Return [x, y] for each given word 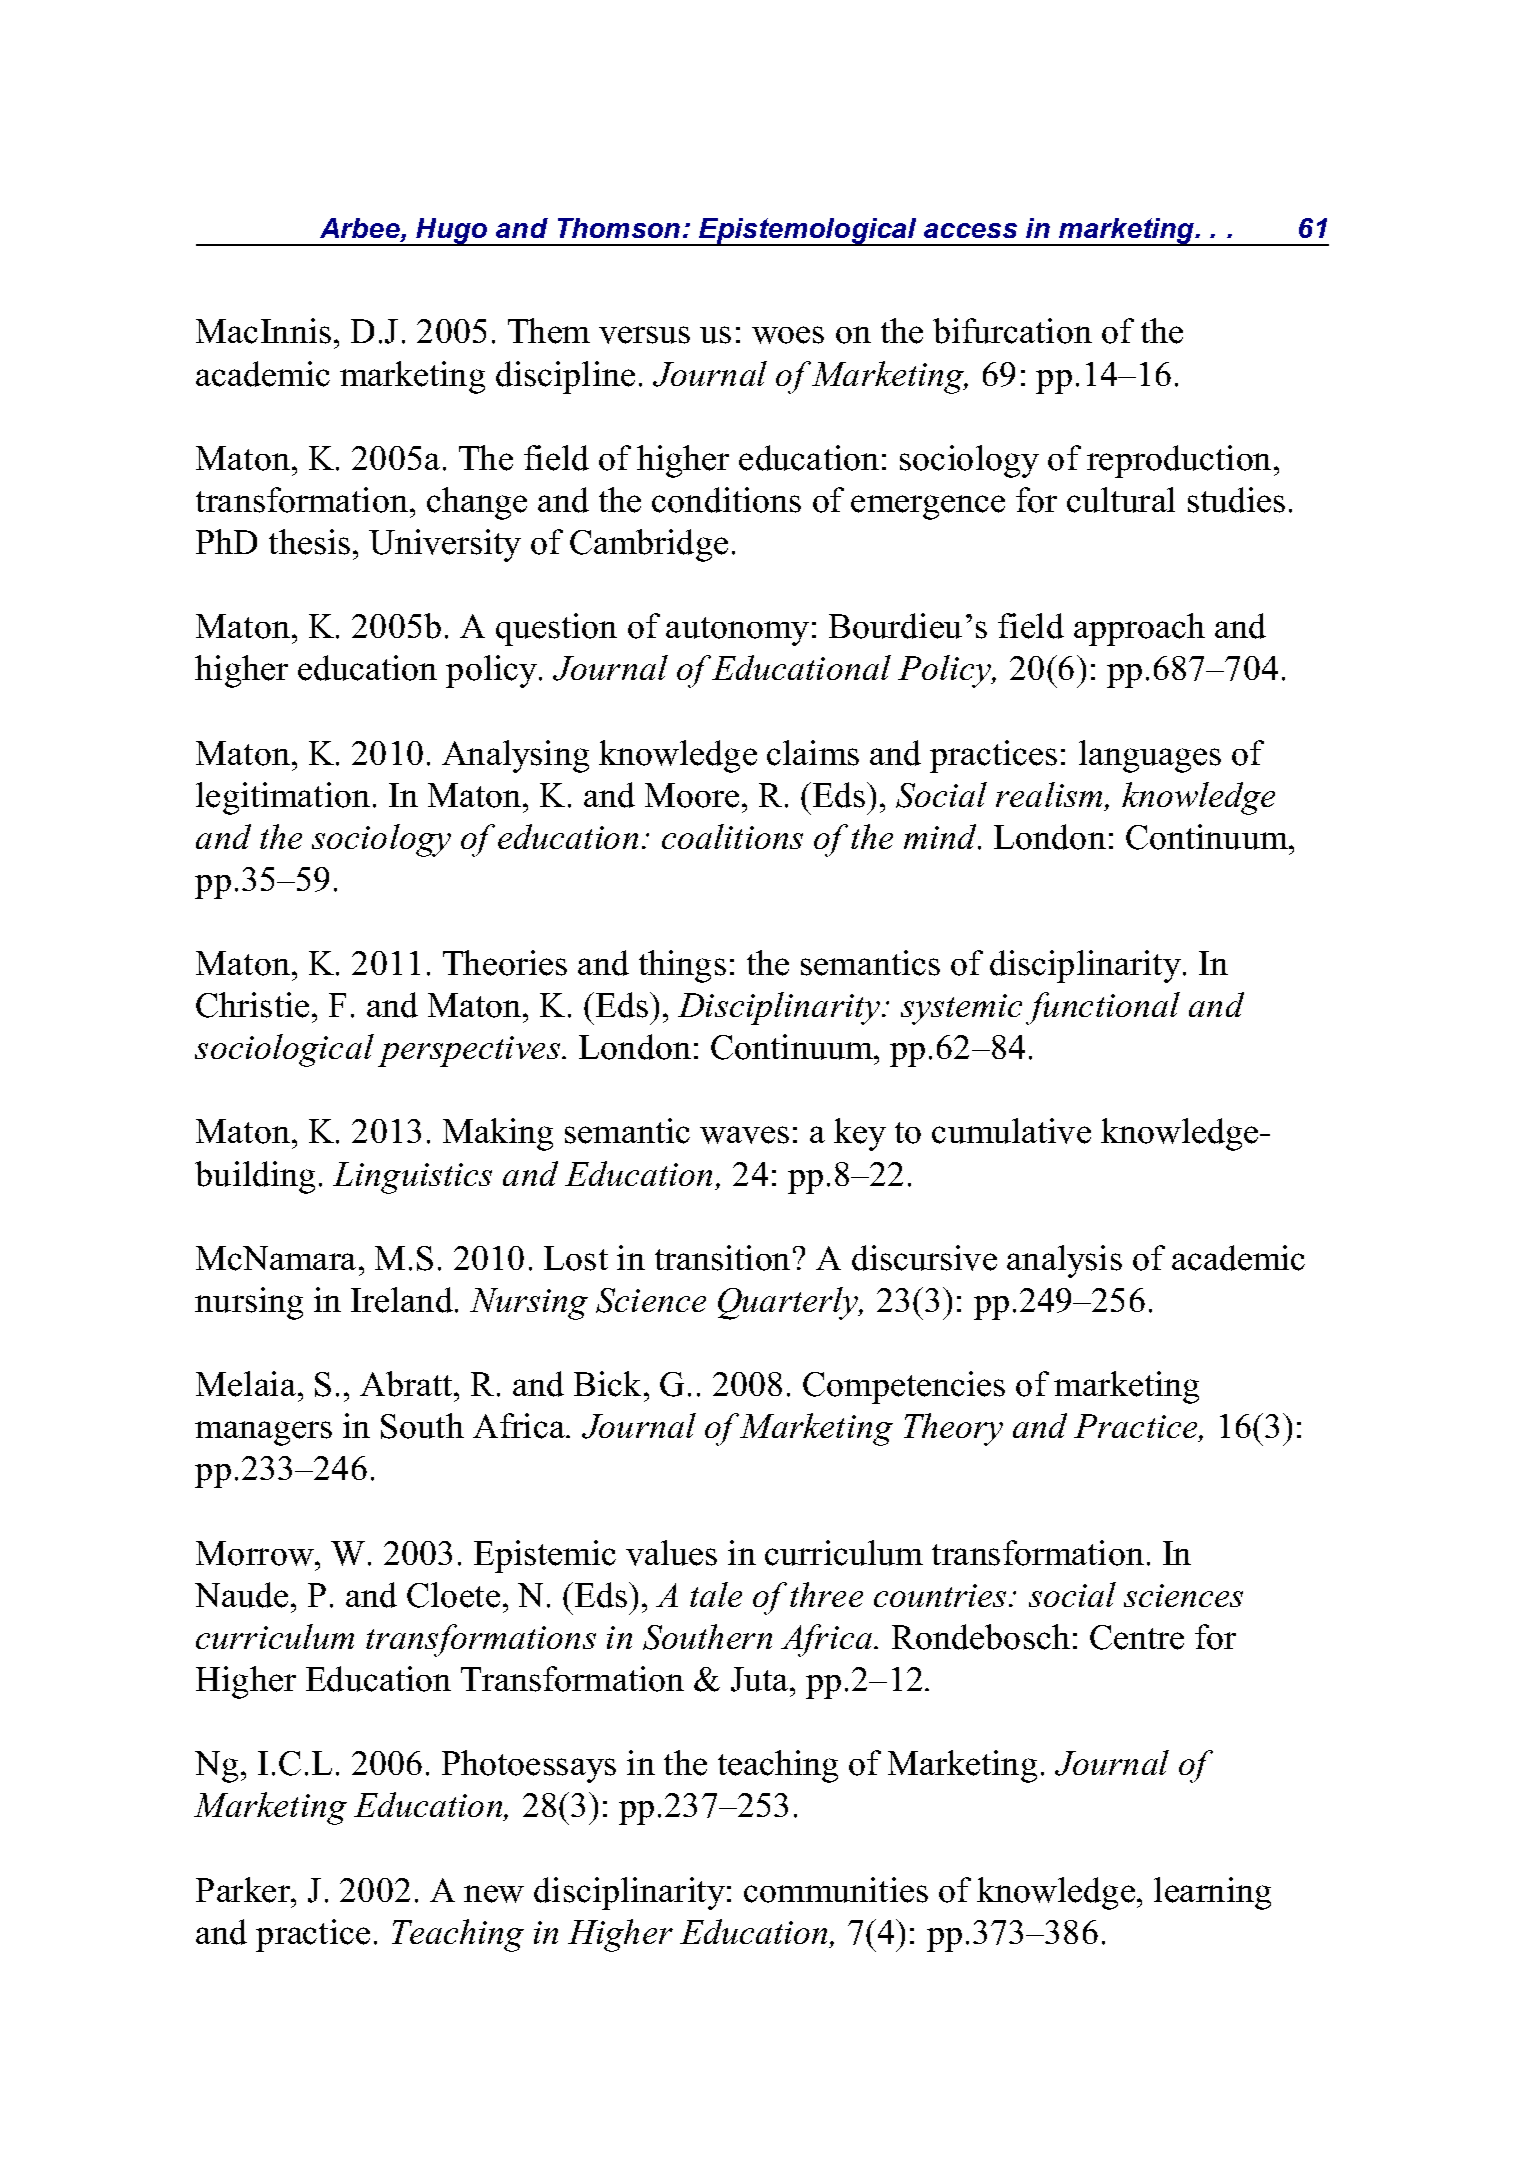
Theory [953, 1429]
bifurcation [1012, 331]
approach [1139, 629]
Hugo [452, 232]
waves [744, 1135]
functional [1103, 1008]
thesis [309, 542]
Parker [244, 1890]
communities [836, 1890]
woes [788, 335]
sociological [284, 1050]
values [671, 1553]
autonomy [737, 631]
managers [263, 1433]
